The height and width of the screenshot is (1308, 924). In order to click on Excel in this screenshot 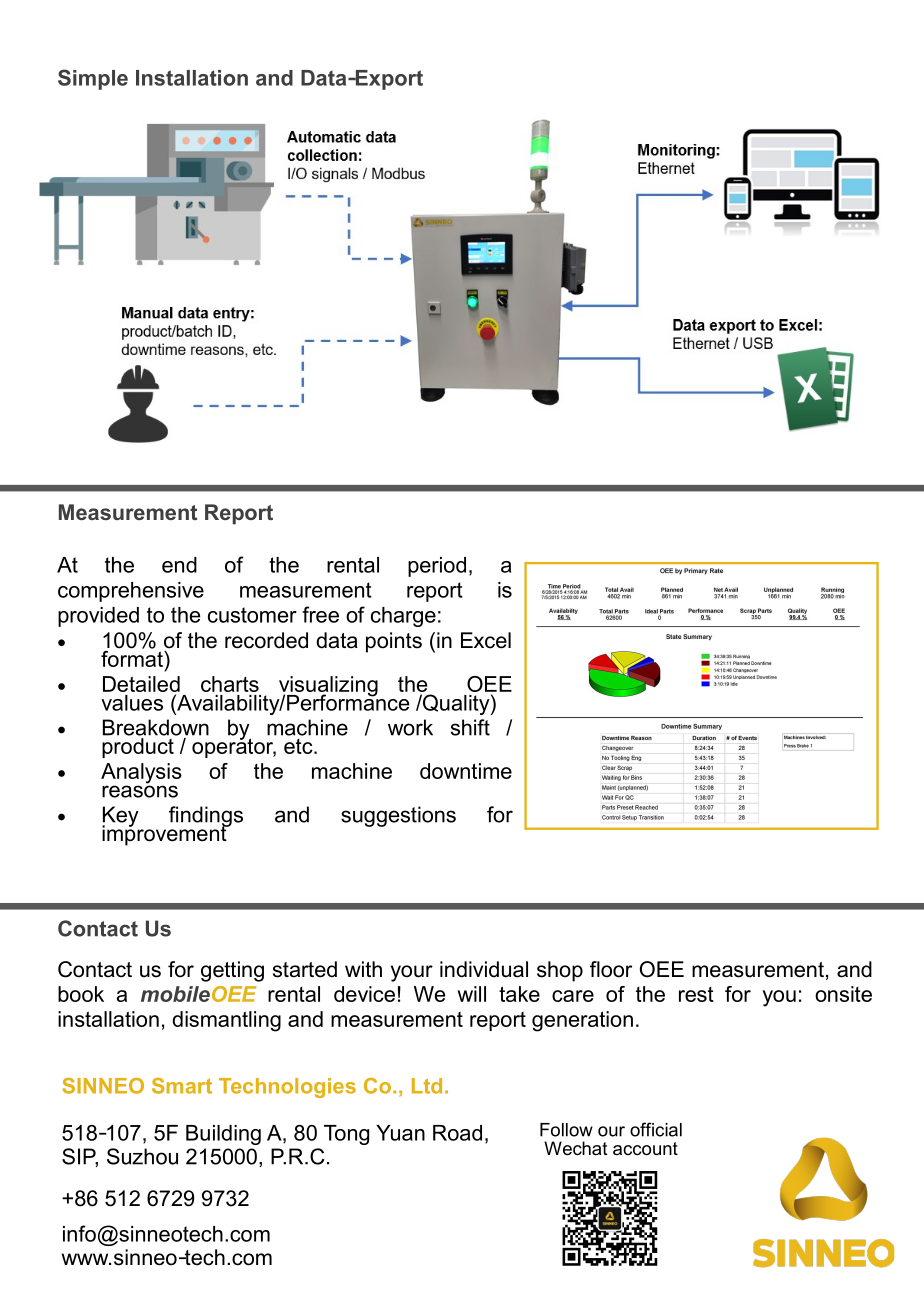, I will do `click(486, 640)`.
